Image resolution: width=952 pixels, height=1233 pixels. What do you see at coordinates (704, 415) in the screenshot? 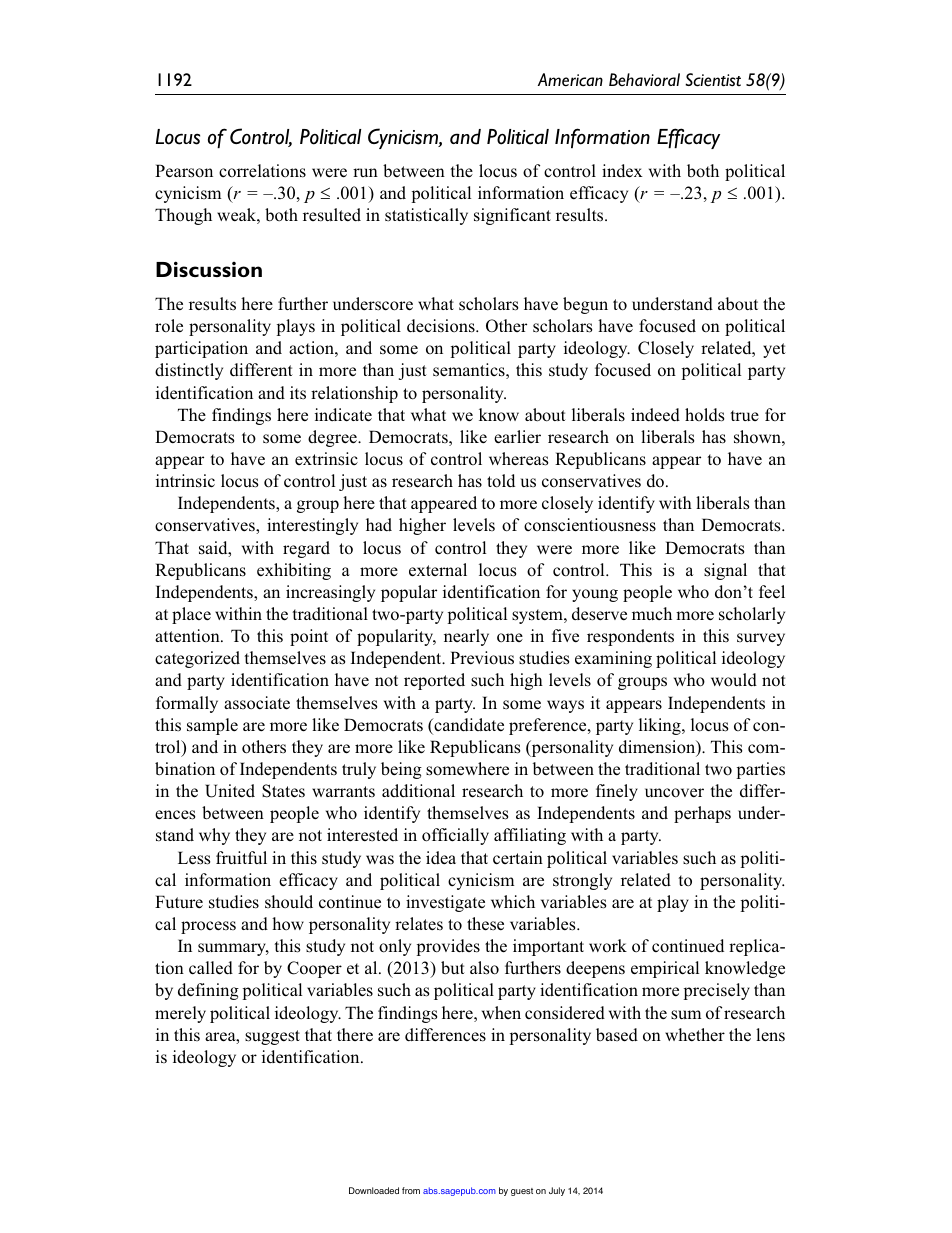
I see `holds` at bounding box center [704, 415].
